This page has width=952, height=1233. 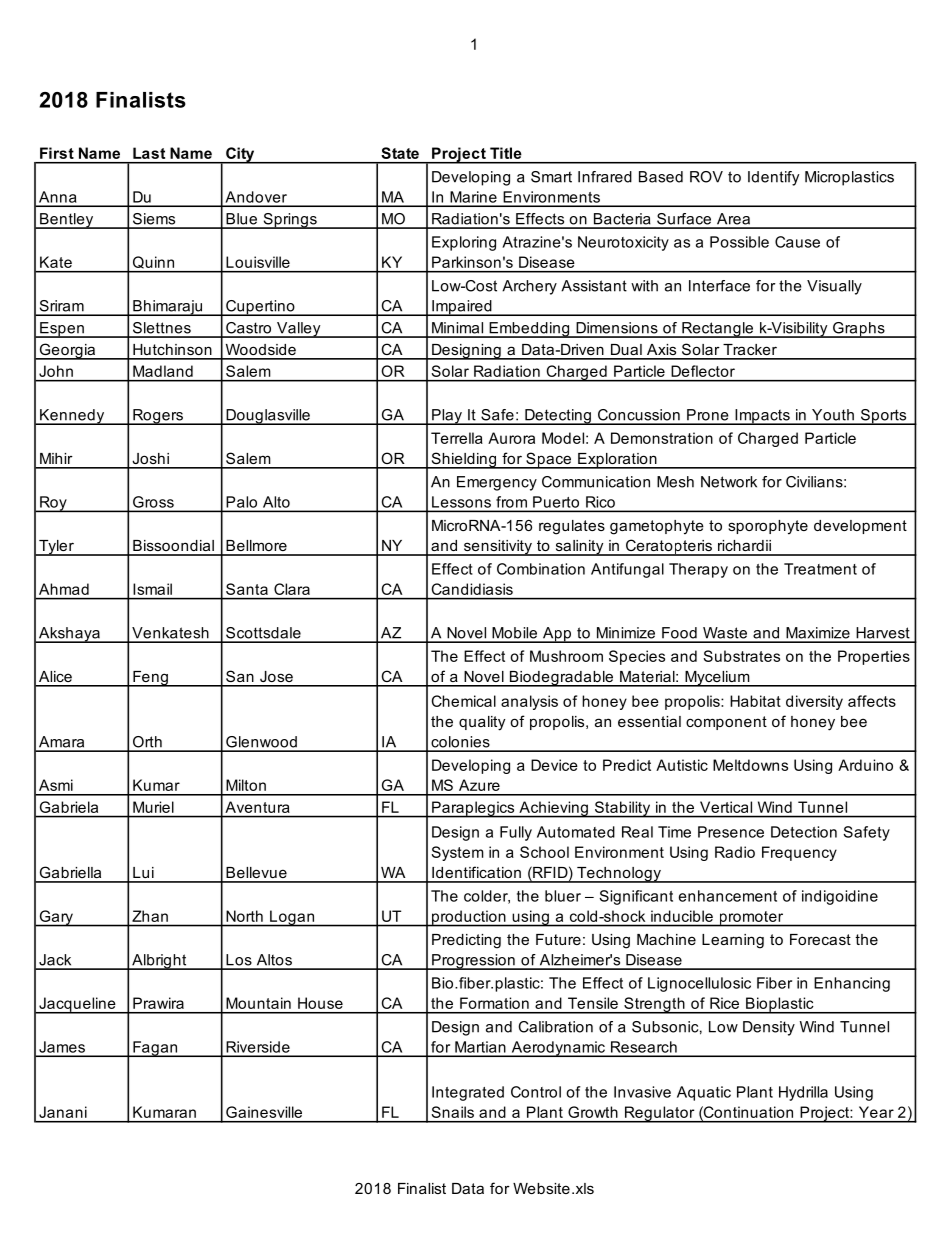 I want to click on Frequency, so click(x=799, y=853).
